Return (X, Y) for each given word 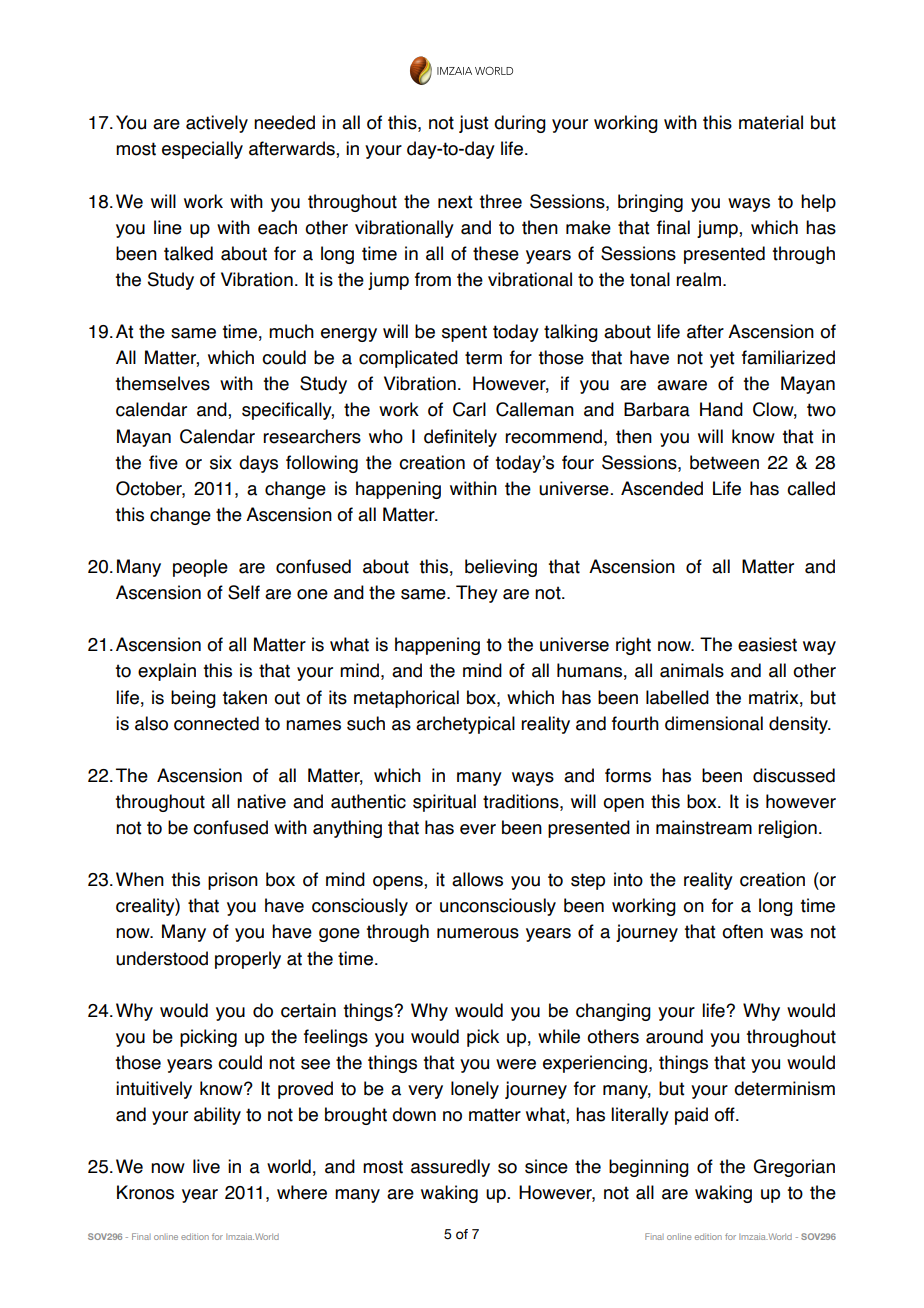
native (261, 801)
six (221, 462)
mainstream (704, 827)
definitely (460, 438)
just (473, 124)
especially (202, 150)
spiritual (444, 803)
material (771, 122)
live (206, 1166)
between (724, 462)
